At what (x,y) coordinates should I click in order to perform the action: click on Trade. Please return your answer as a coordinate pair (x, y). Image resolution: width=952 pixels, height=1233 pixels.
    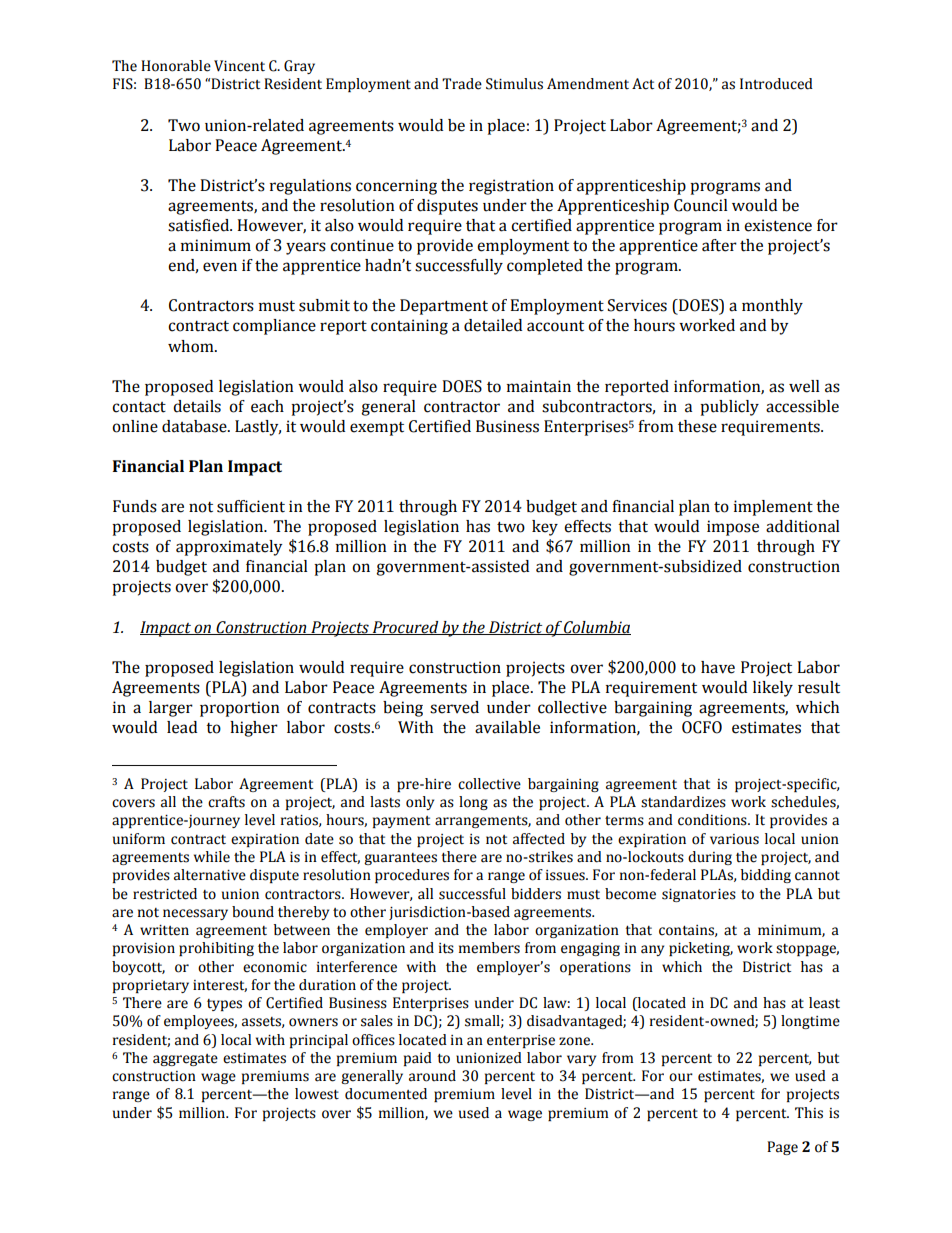
    Looking at the image, I should click on (462, 84).
